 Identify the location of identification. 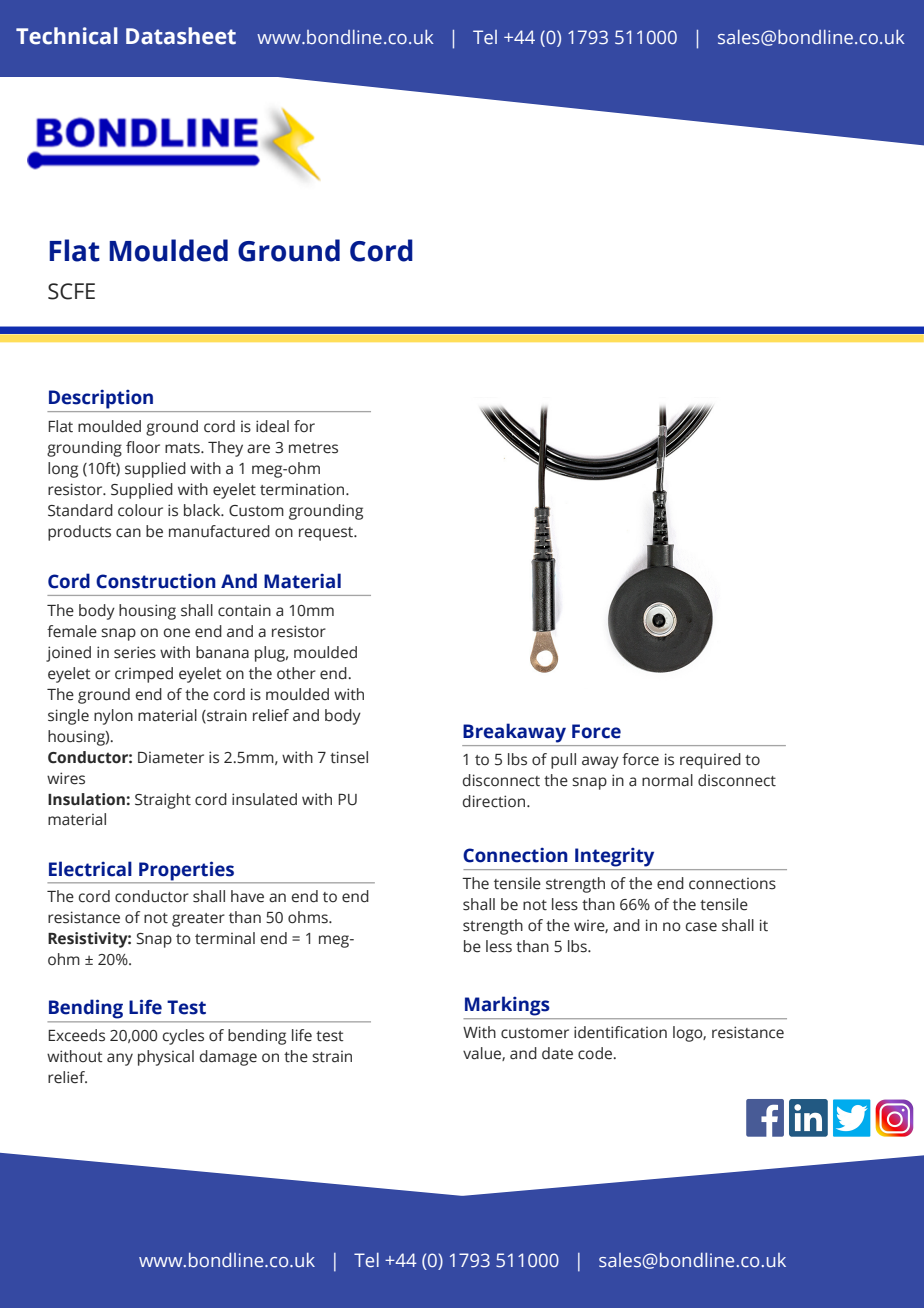
(620, 1032).
